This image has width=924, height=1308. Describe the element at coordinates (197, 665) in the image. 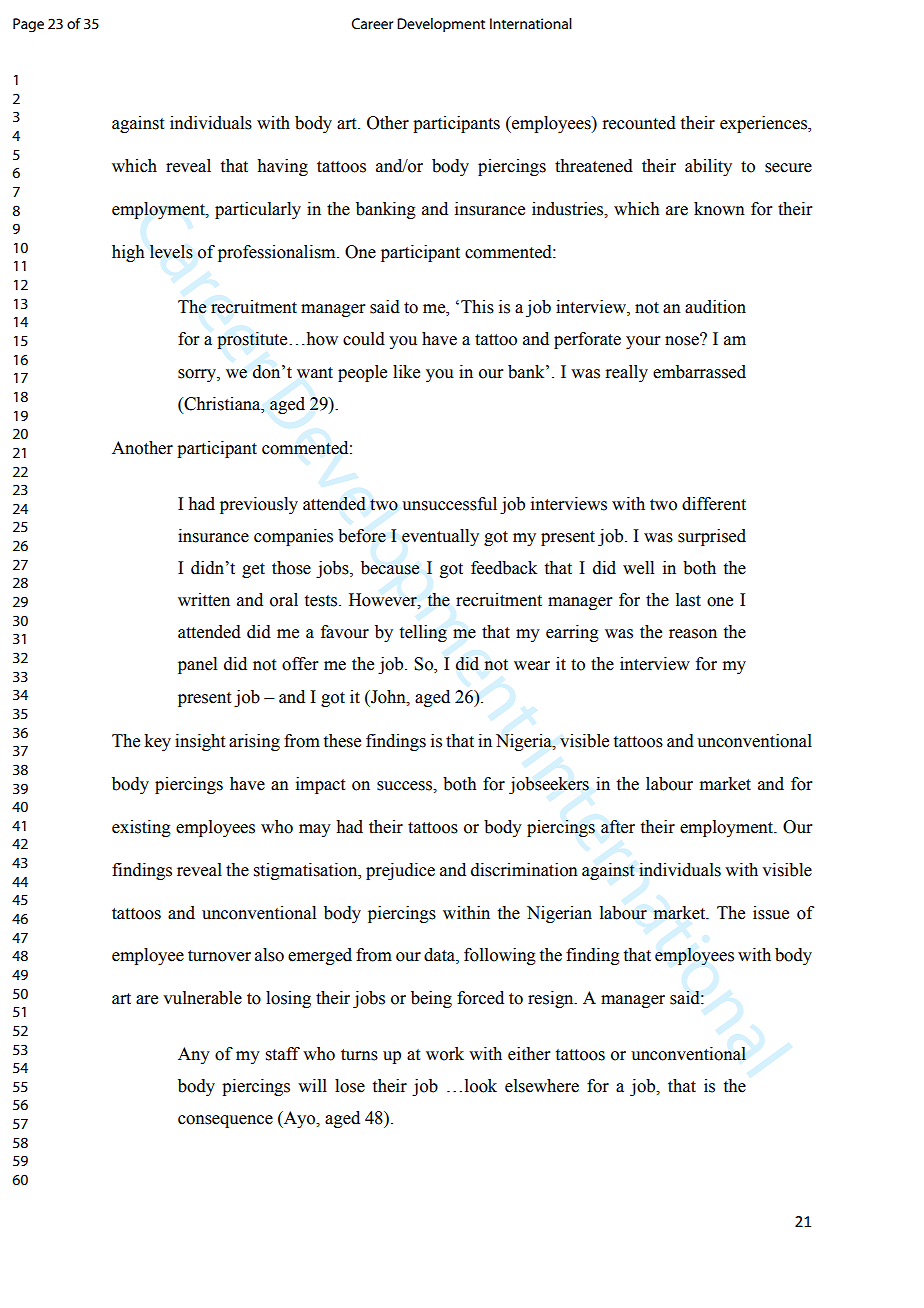

I see `panel` at that location.
